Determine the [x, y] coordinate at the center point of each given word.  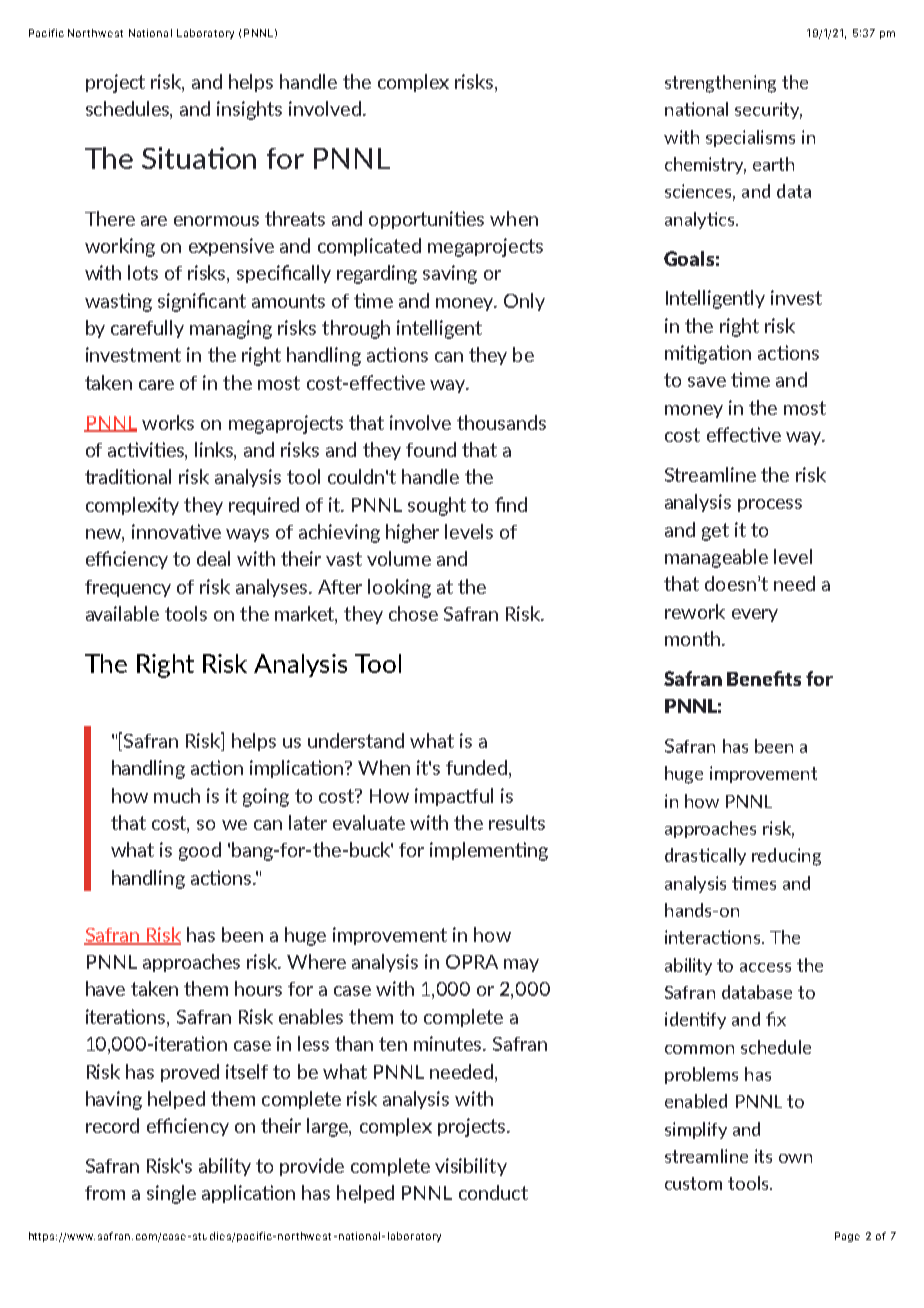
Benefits [764, 678]
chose [413, 613]
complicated [369, 247]
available [122, 613]
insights [249, 110]
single [171, 1194]
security [768, 110]
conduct [493, 1192]
